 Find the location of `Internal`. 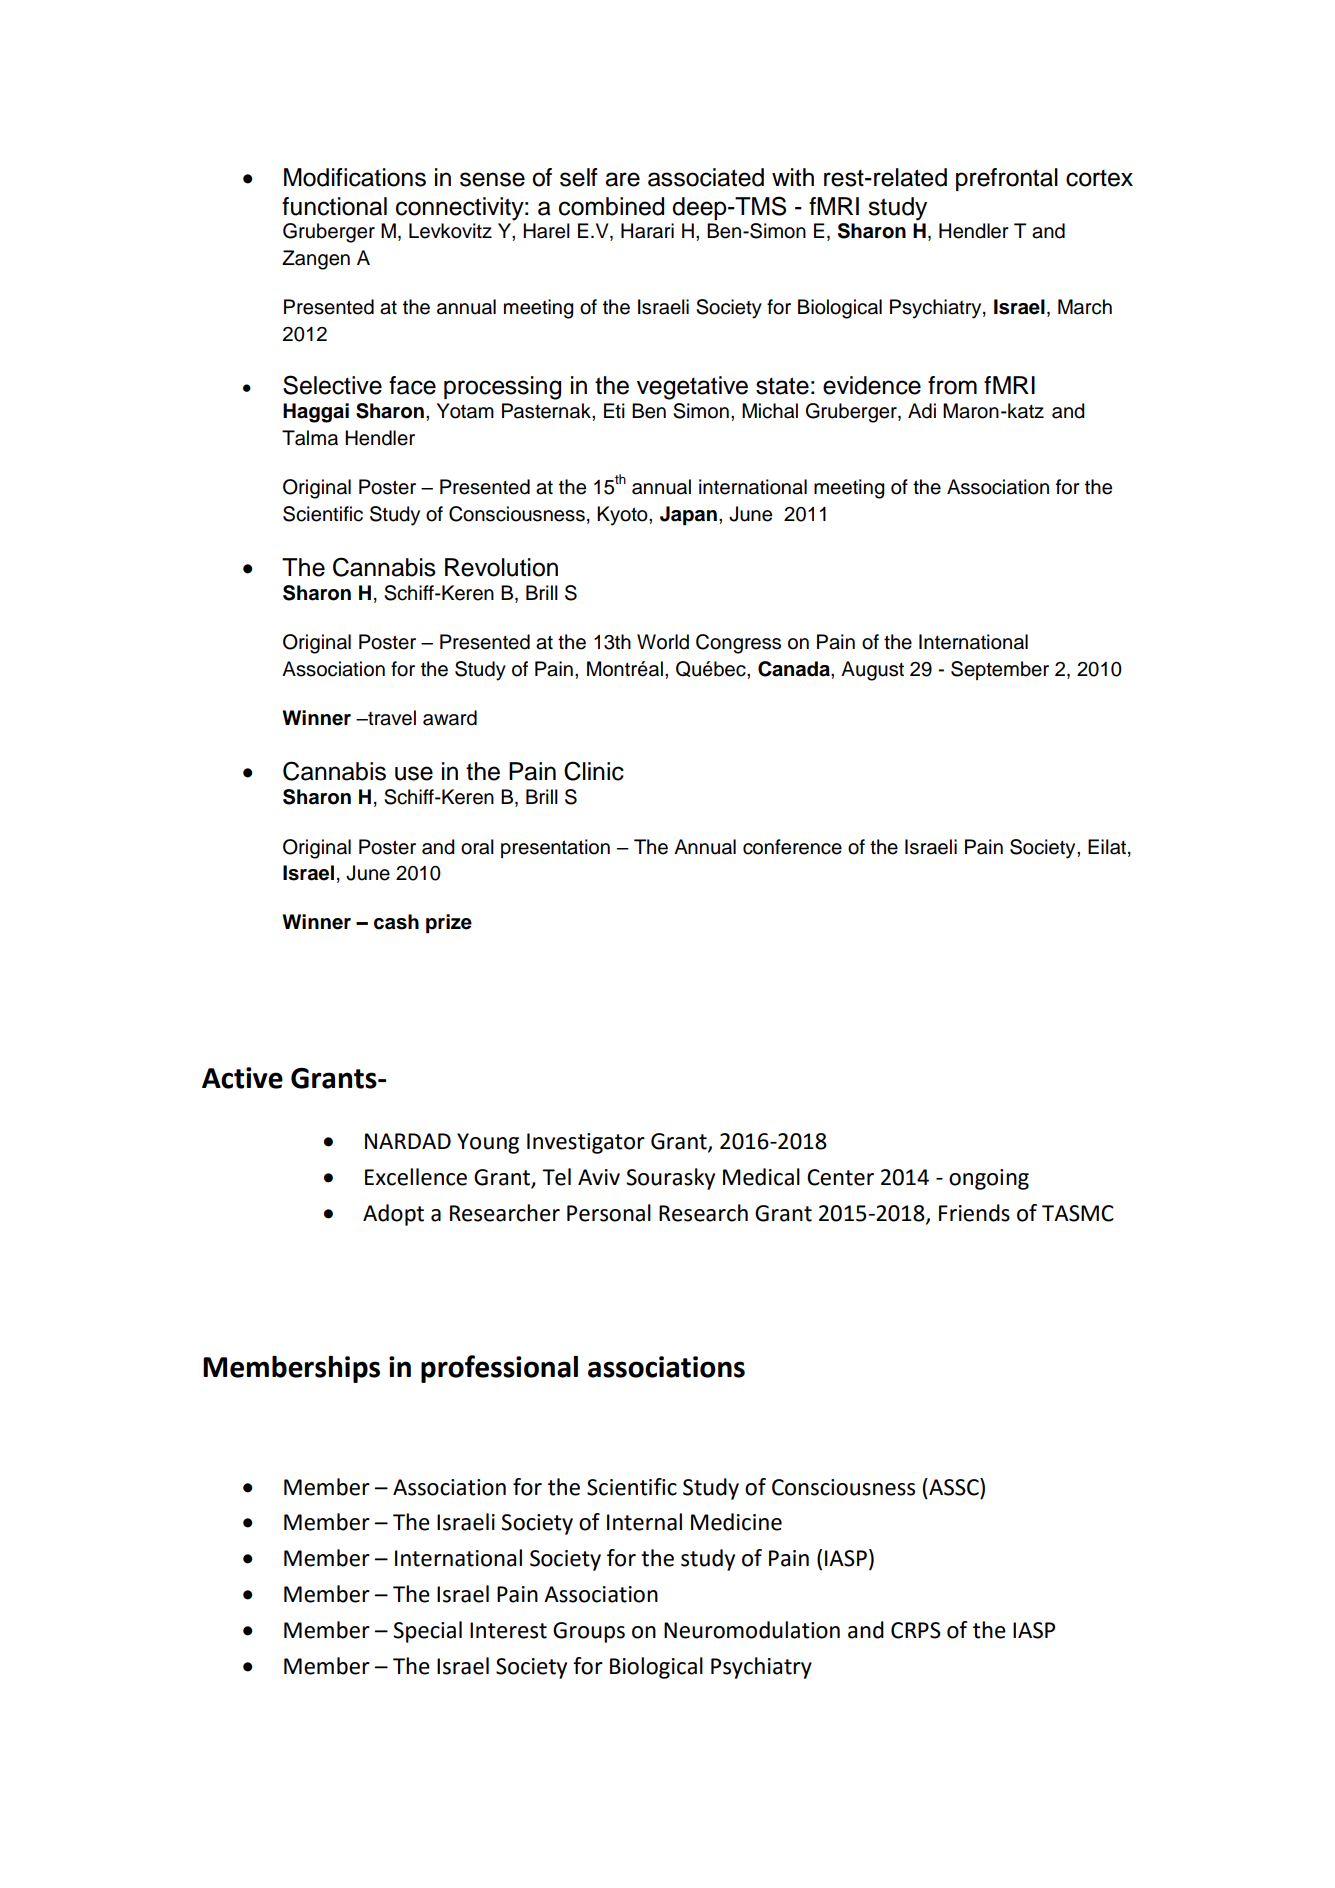

Internal is located at coordinates (644, 1522).
